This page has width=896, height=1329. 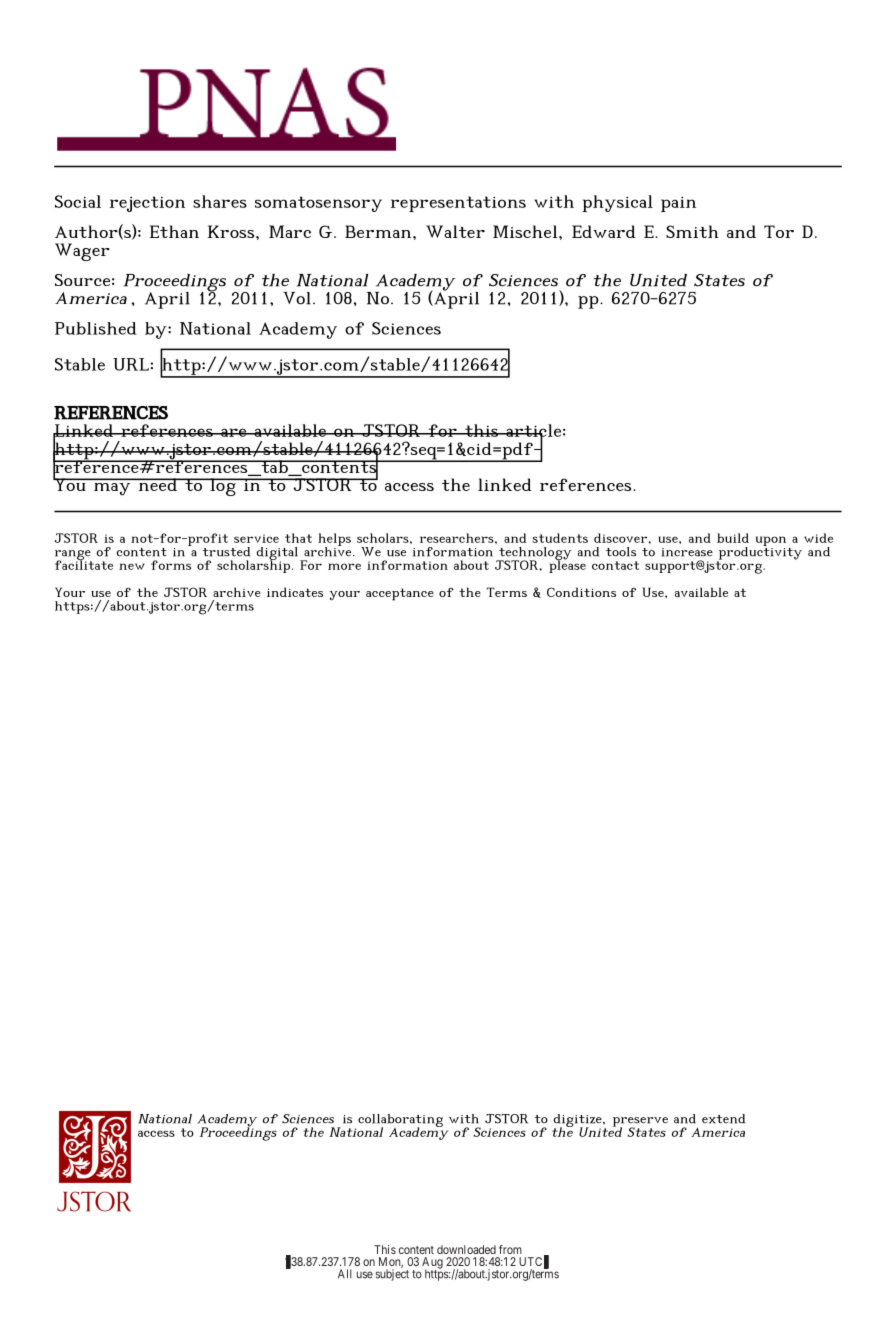 I want to click on Conditions, so click(x=581, y=592).
